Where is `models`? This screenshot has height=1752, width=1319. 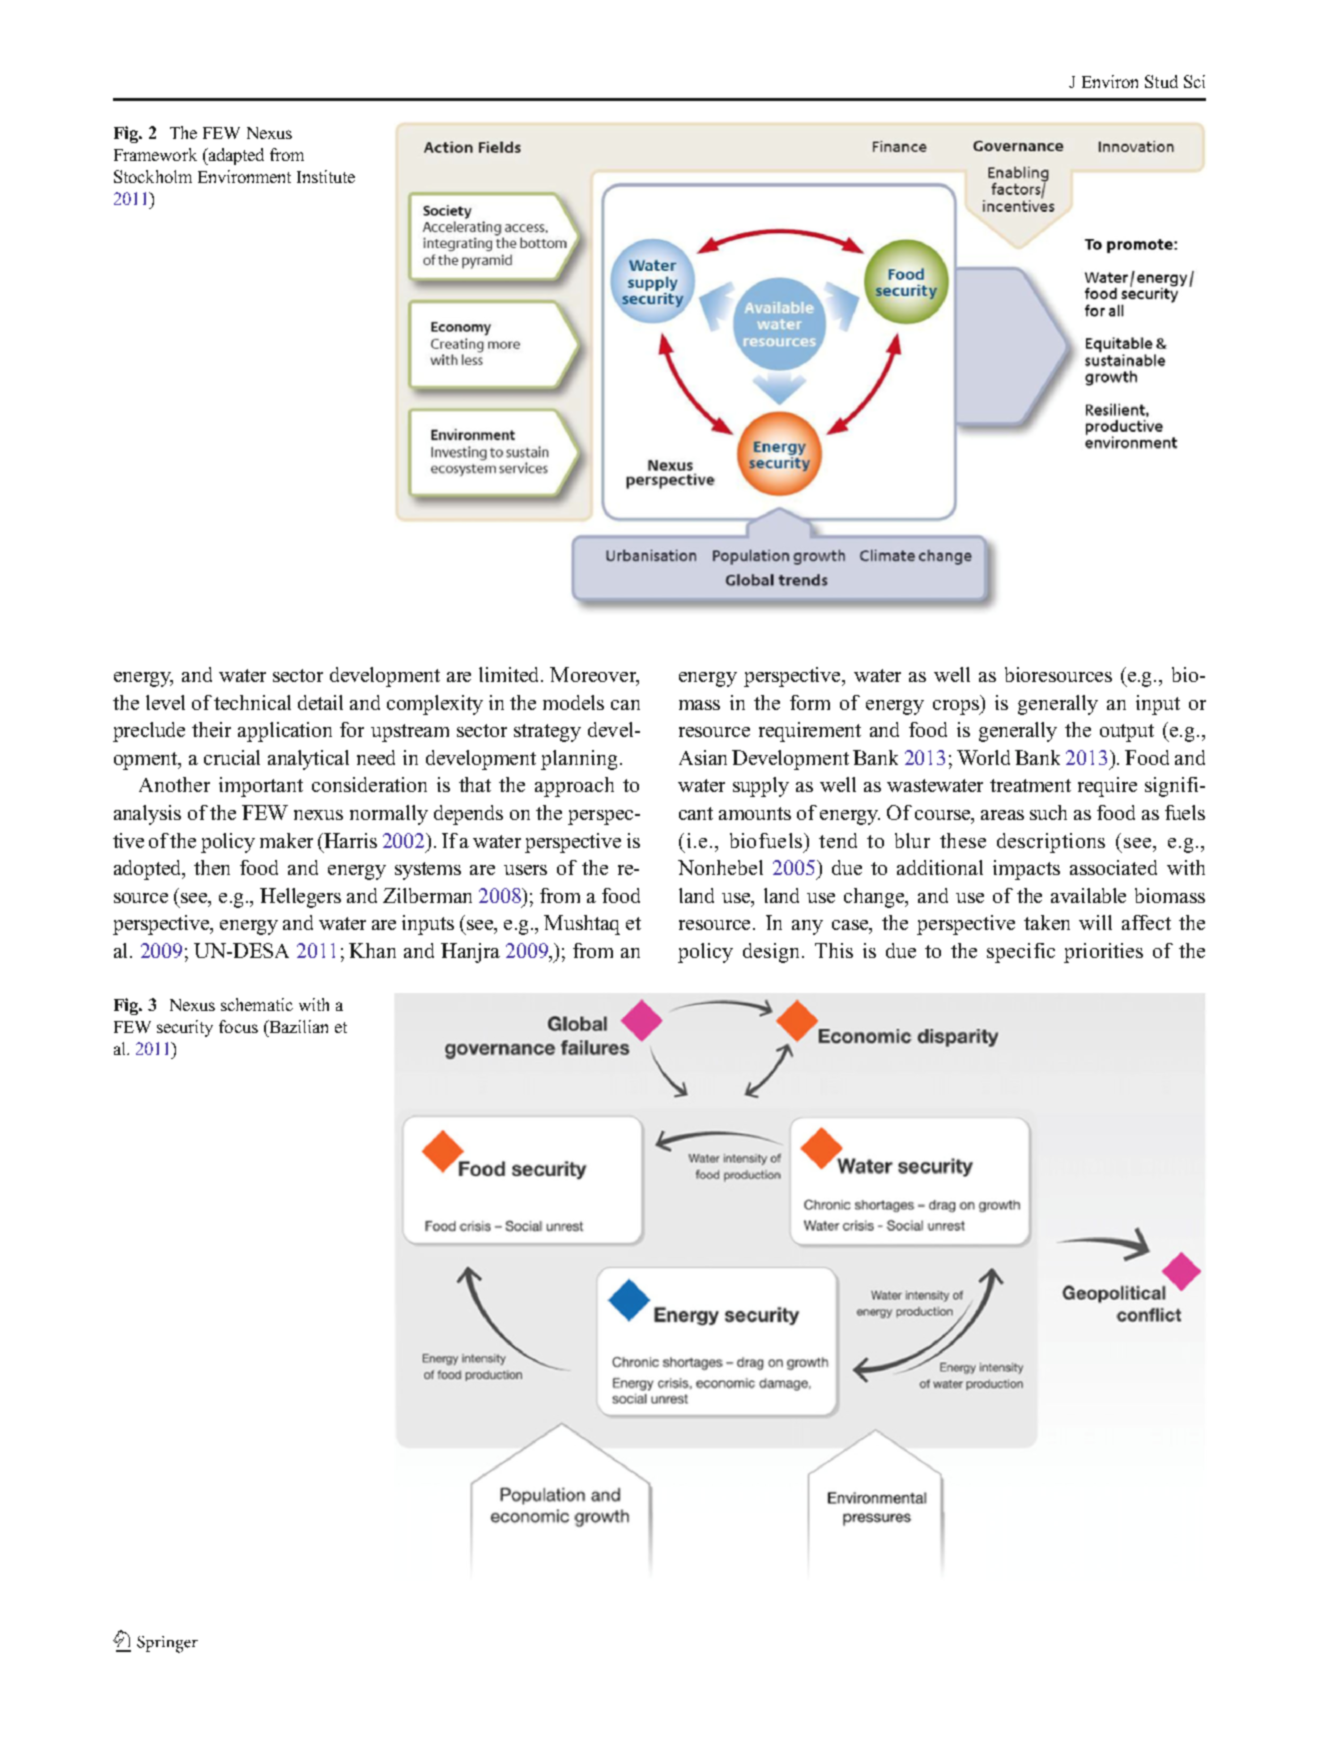
models is located at coordinates (573, 702).
